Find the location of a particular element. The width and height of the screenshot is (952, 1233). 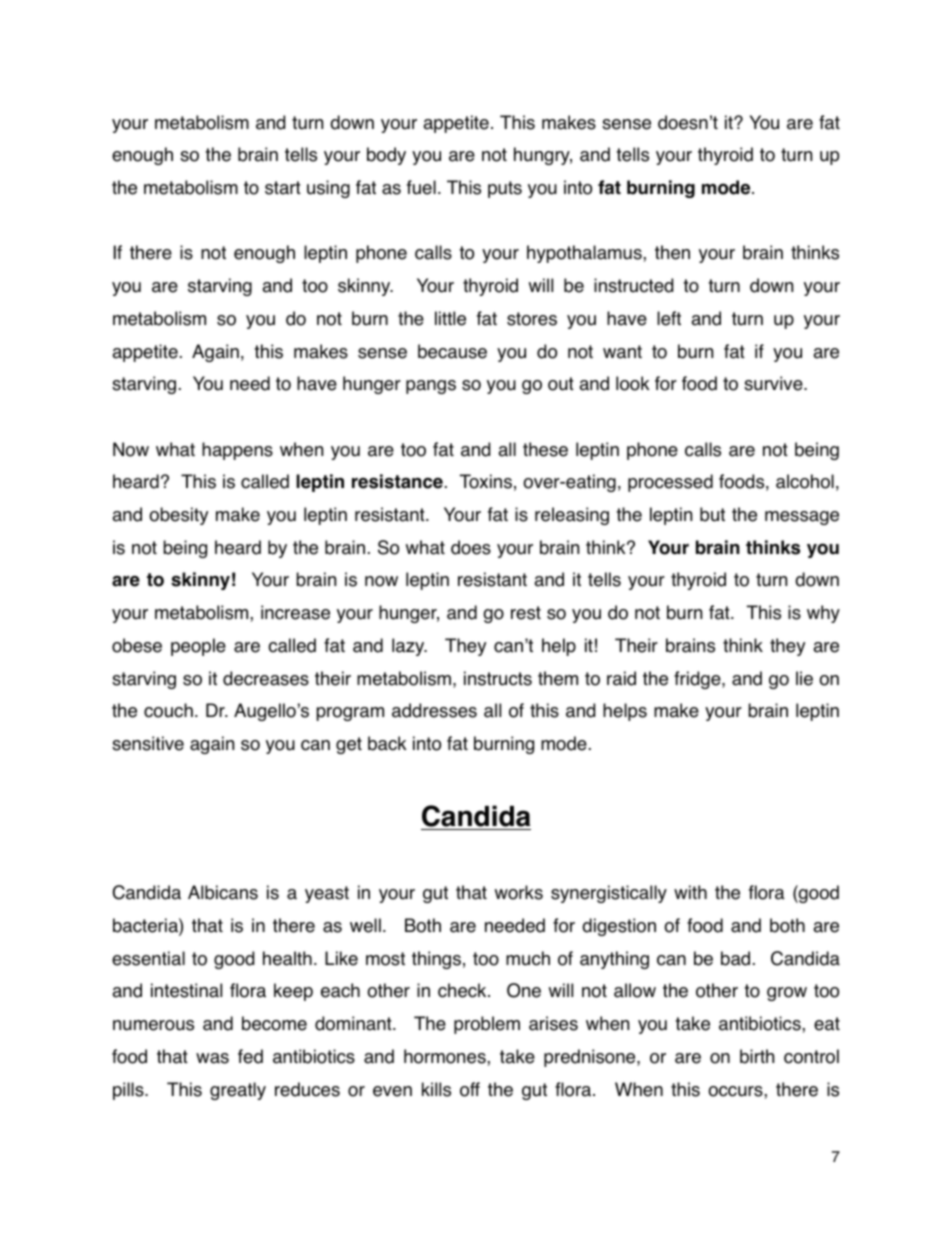

puts is located at coordinates (505, 189).
